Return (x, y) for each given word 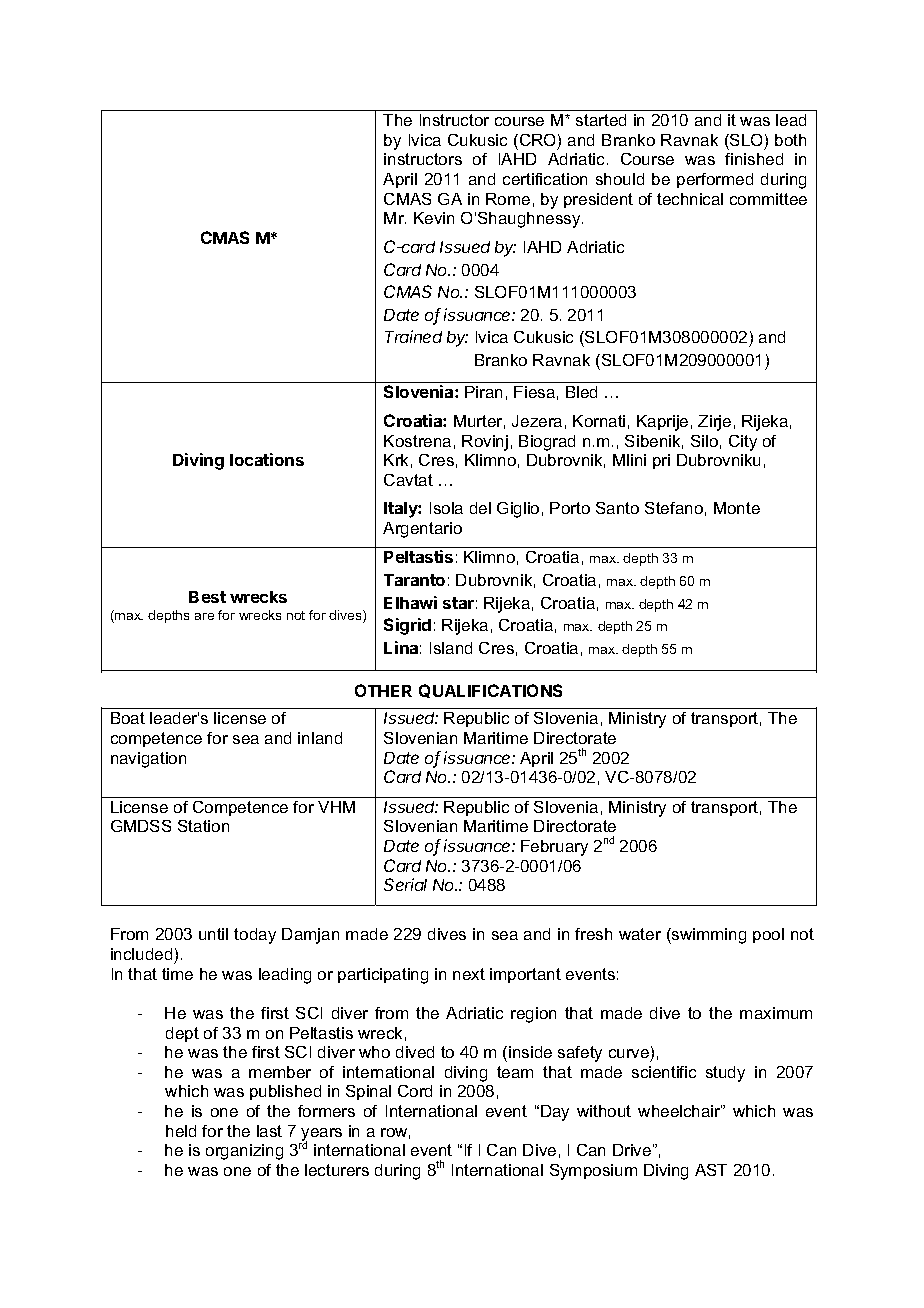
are (204, 616)
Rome (508, 199)
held (181, 1131)
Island (451, 648)
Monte (737, 508)
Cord (415, 1091)
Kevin (434, 218)
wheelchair (680, 1111)
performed (715, 180)
